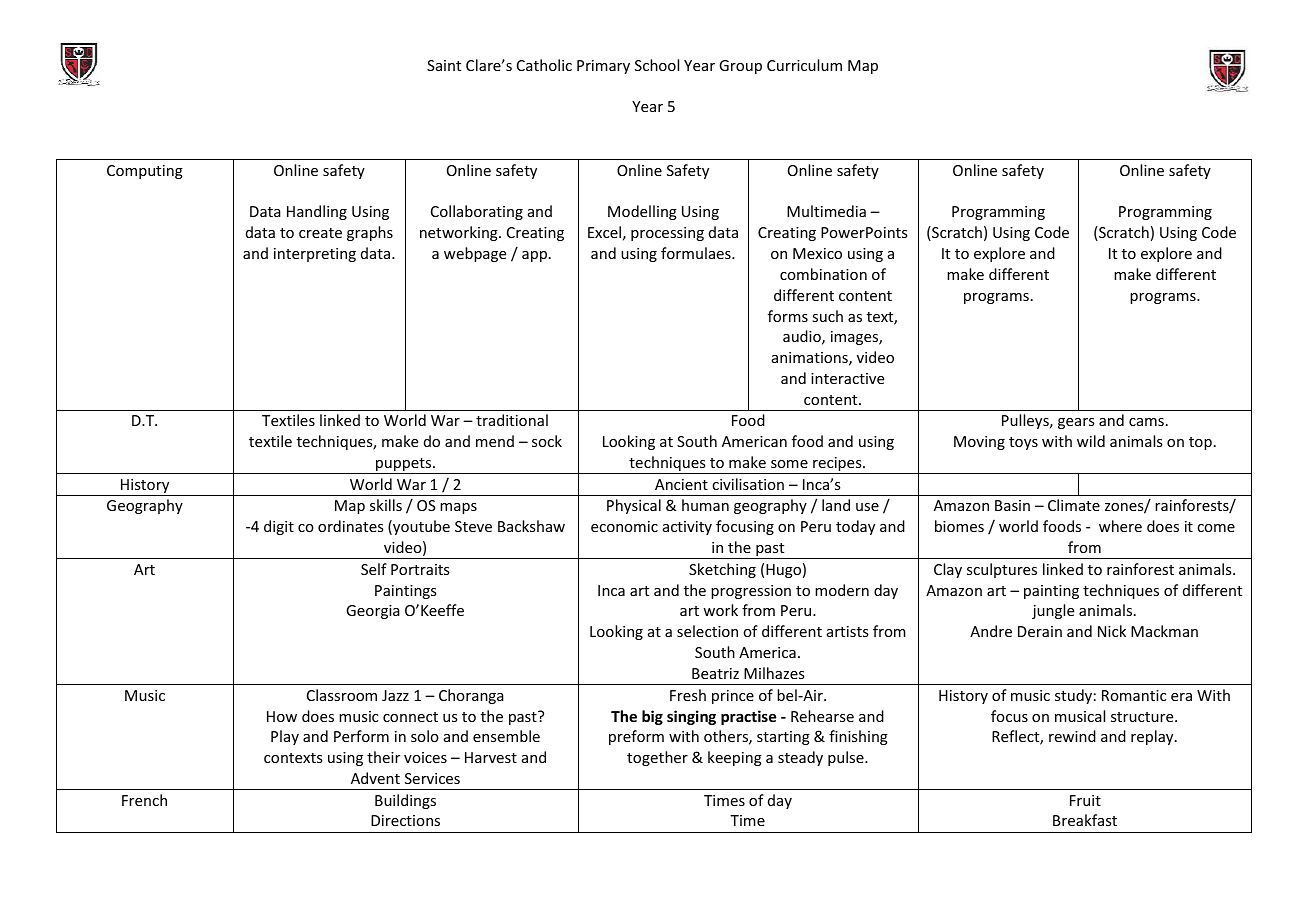 This screenshot has height=924, width=1308. What do you see at coordinates (823, 274) in the screenshot?
I see `combination` at bounding box center [823, 274].
